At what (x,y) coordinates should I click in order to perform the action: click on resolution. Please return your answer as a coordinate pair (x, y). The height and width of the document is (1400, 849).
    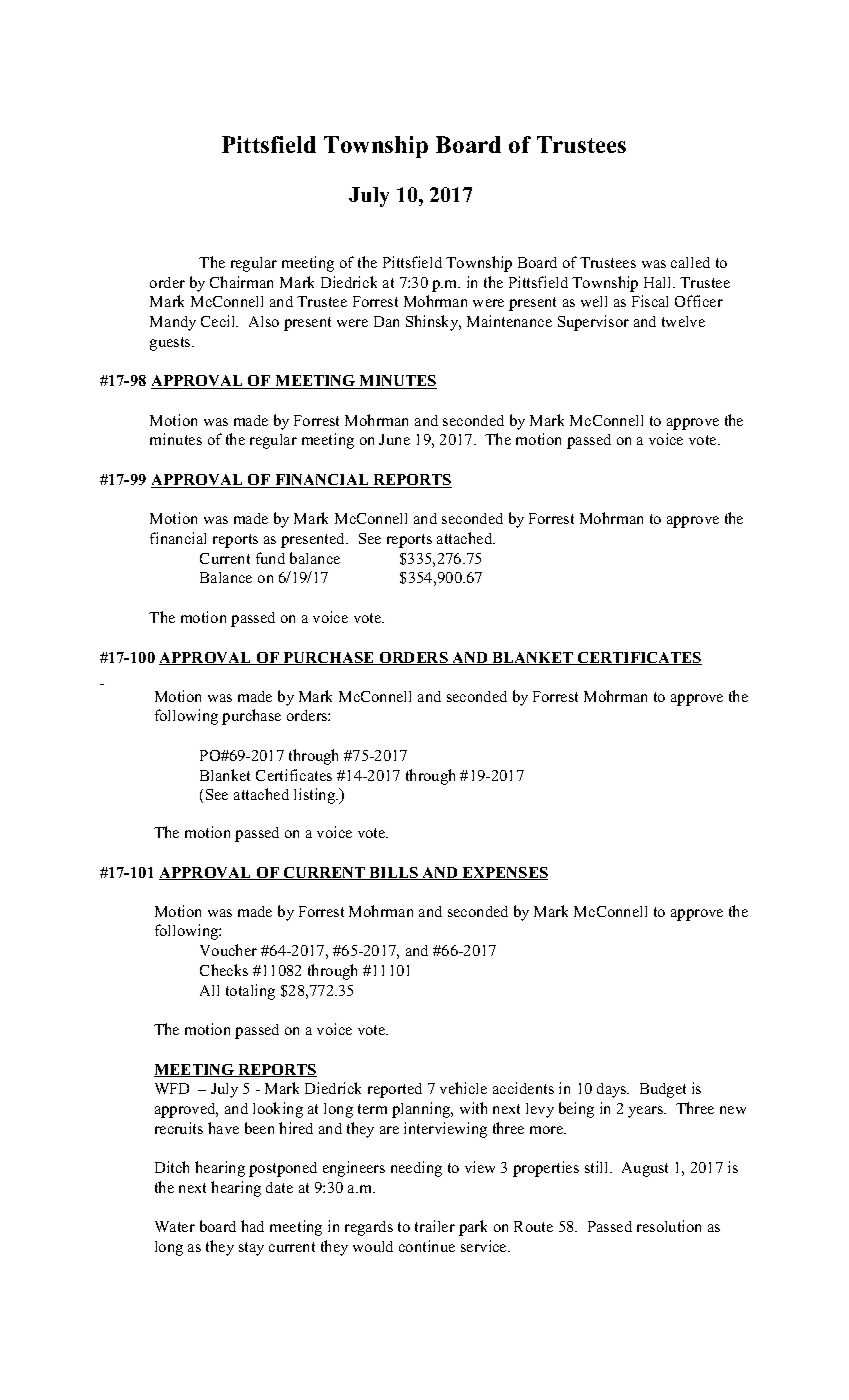
    Looking at the image, I should click on (669, 1226).
